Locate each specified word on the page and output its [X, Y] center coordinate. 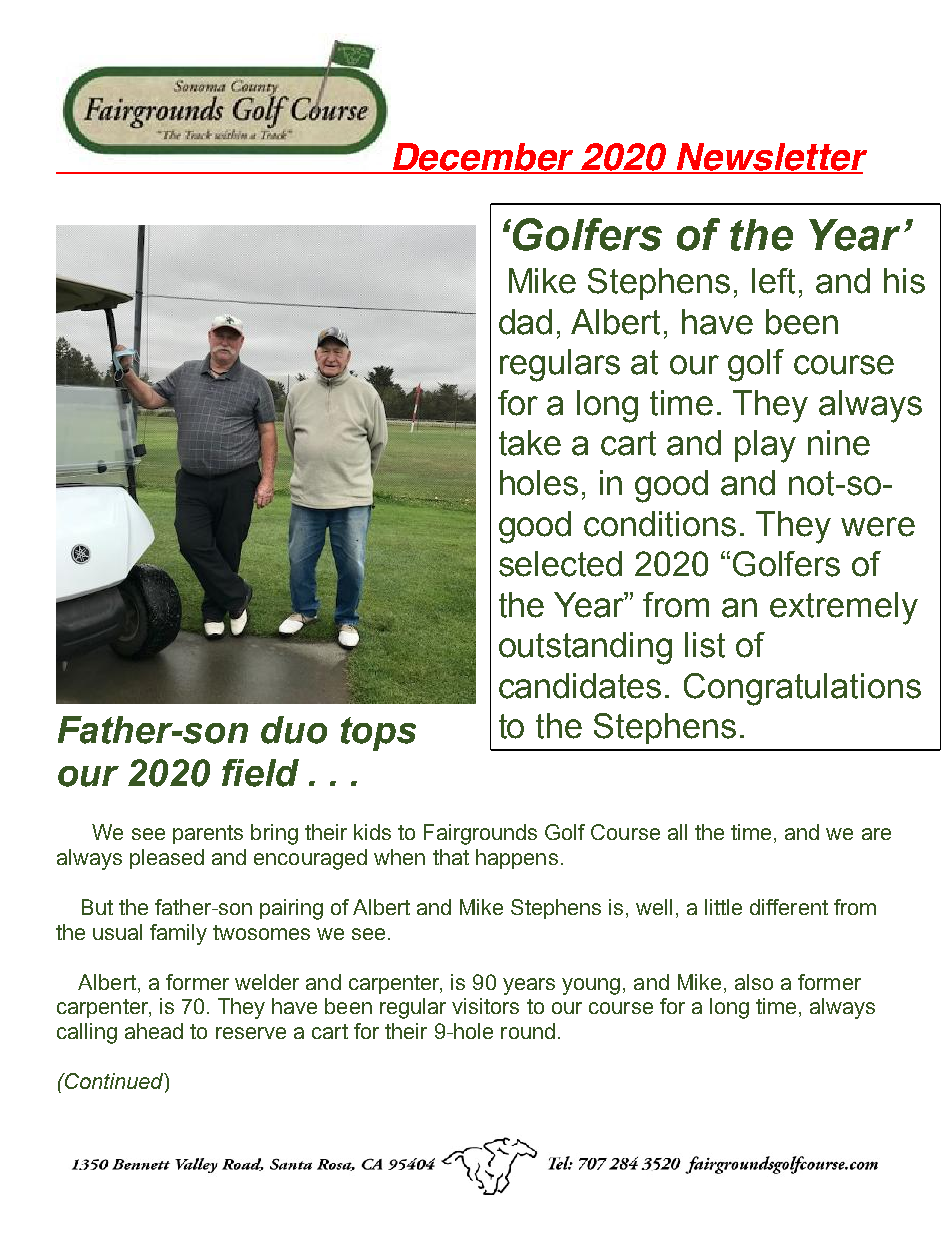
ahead [154, 1031]
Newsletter [771, 158]
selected [560, 564]
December [484, 158]
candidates [580, 686]
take [530, 443]
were [878, 527]
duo [294, 730]
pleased [167, 859]
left [773, 281]
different [789, 907]
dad [525, 322]
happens [517, 859]
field [260, 773]
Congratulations [802, 689]
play [765, 446]
